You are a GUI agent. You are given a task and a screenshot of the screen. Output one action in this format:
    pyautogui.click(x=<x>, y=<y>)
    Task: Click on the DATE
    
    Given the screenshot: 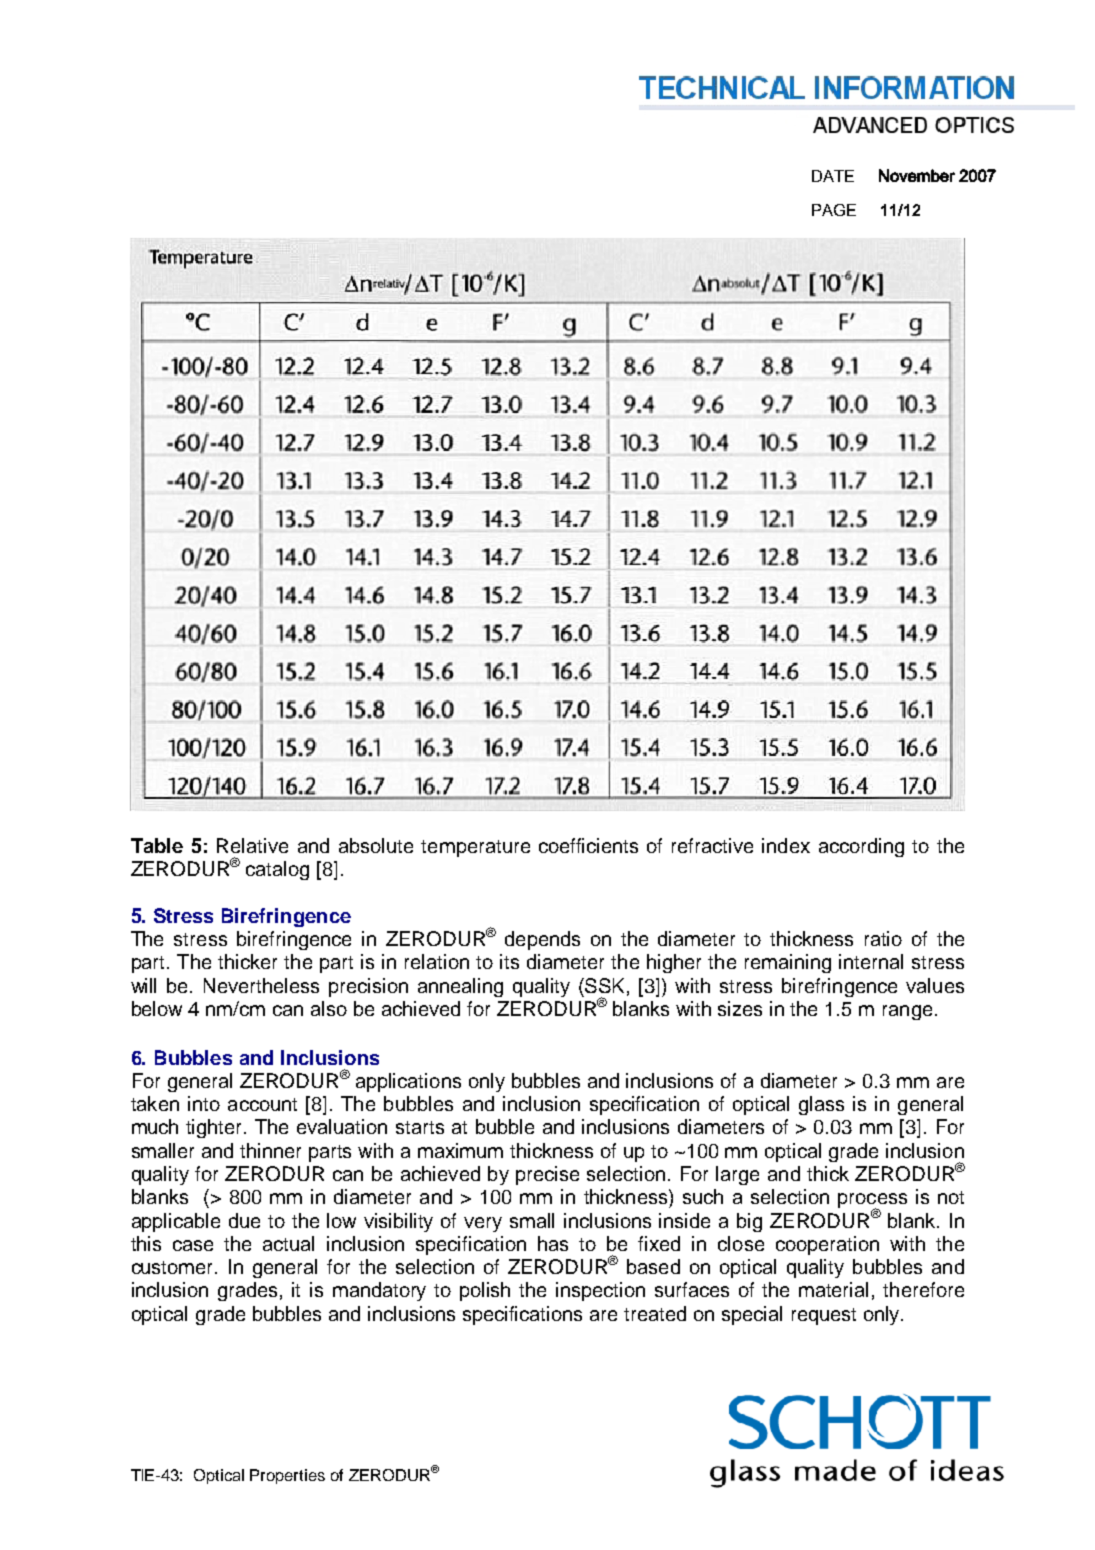 What is the action you would take?
    pyautogui.click(x=833, y=176)
